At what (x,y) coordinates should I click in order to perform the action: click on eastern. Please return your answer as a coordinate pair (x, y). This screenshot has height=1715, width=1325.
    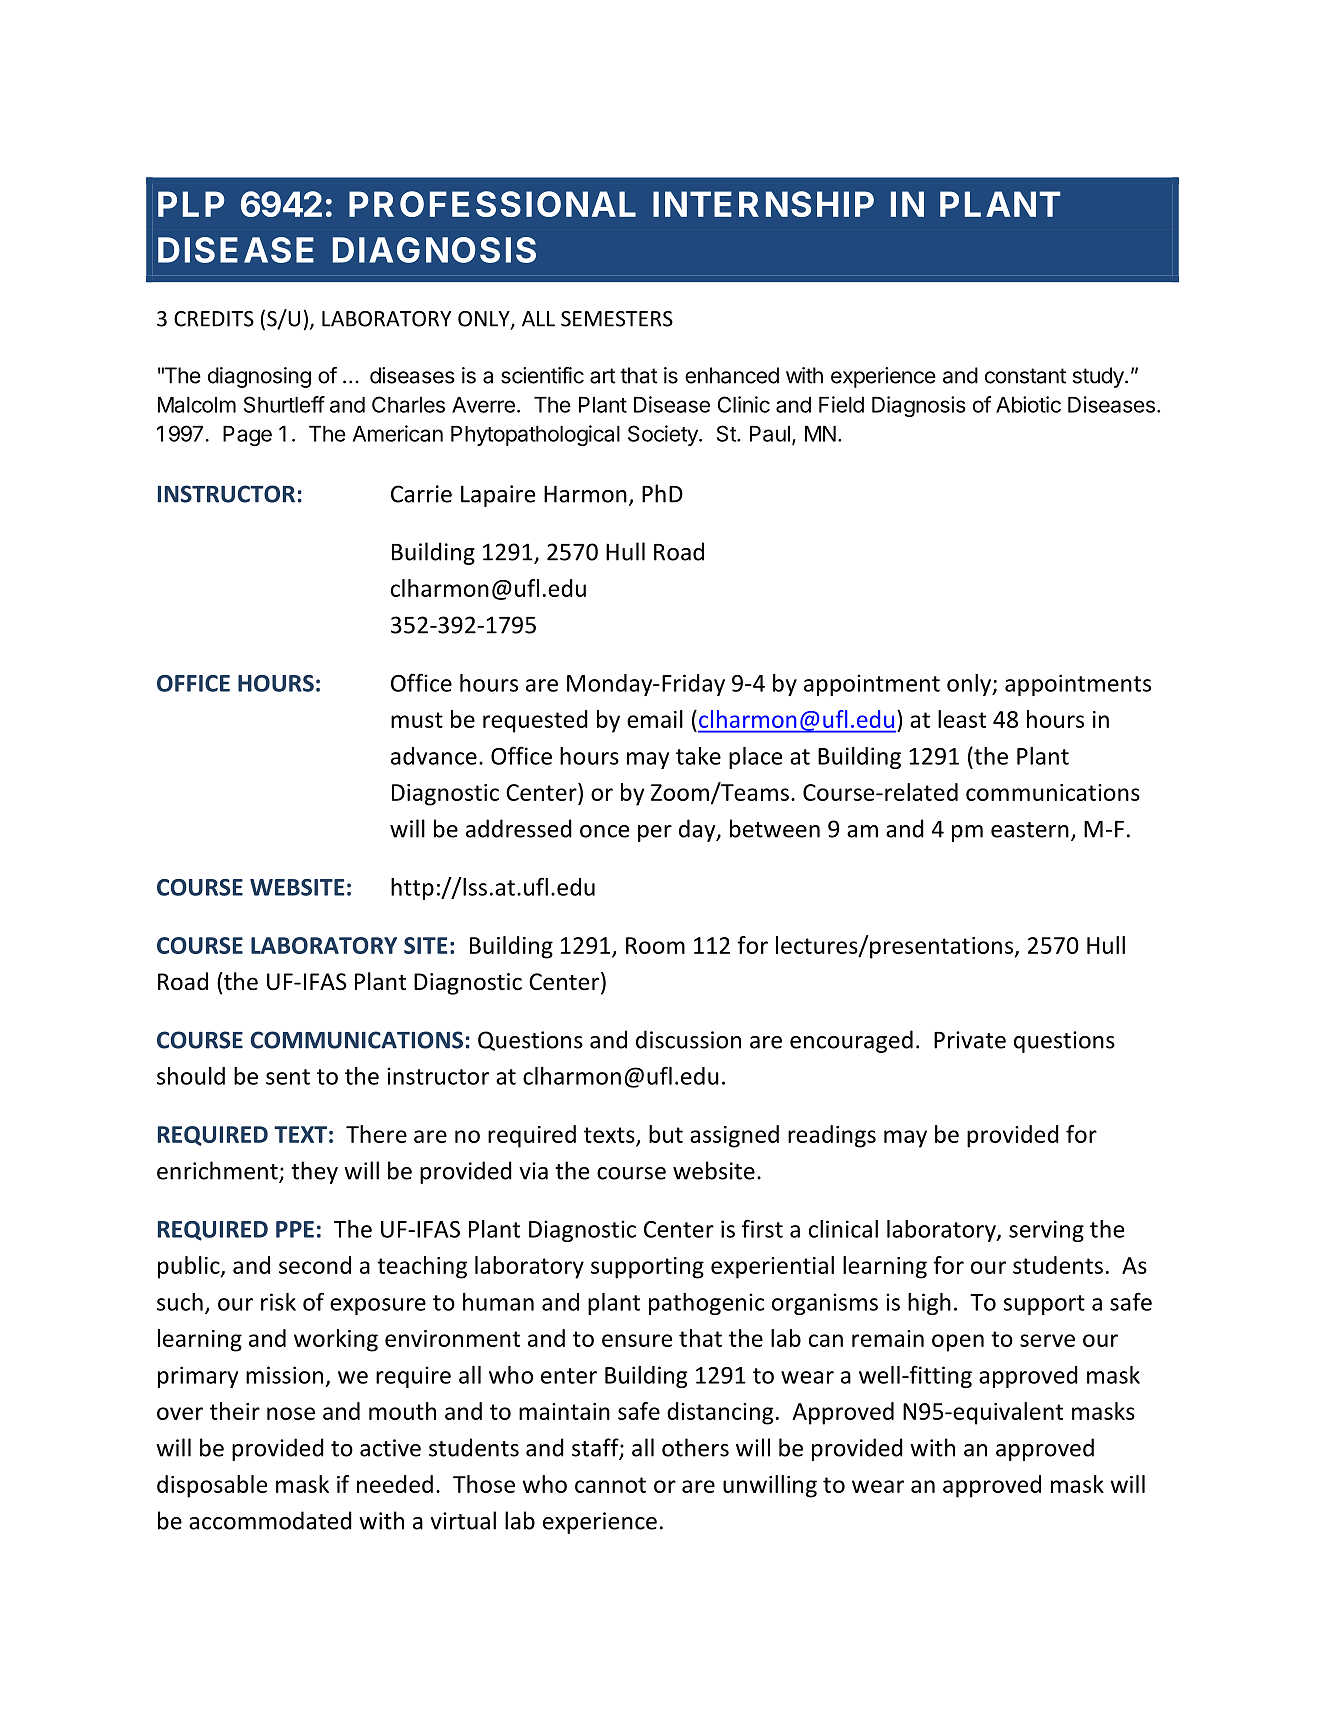
    Looking at the image, I should click on (1030, 830).
